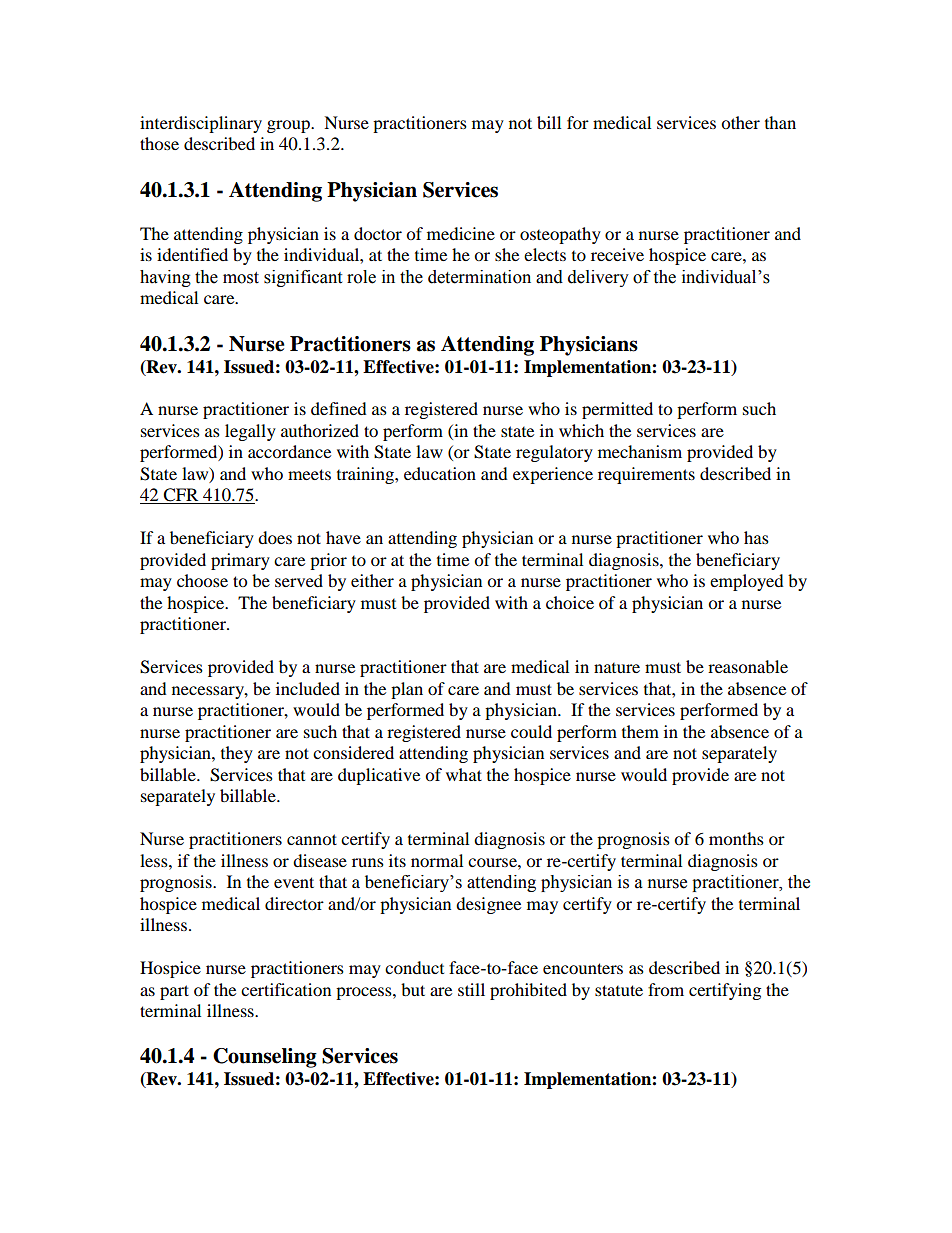 The width and height of the screenshot is (952, 1233). Describe the element at coordinates (202, 580) in the screenshot. I see `choose` at that location.
